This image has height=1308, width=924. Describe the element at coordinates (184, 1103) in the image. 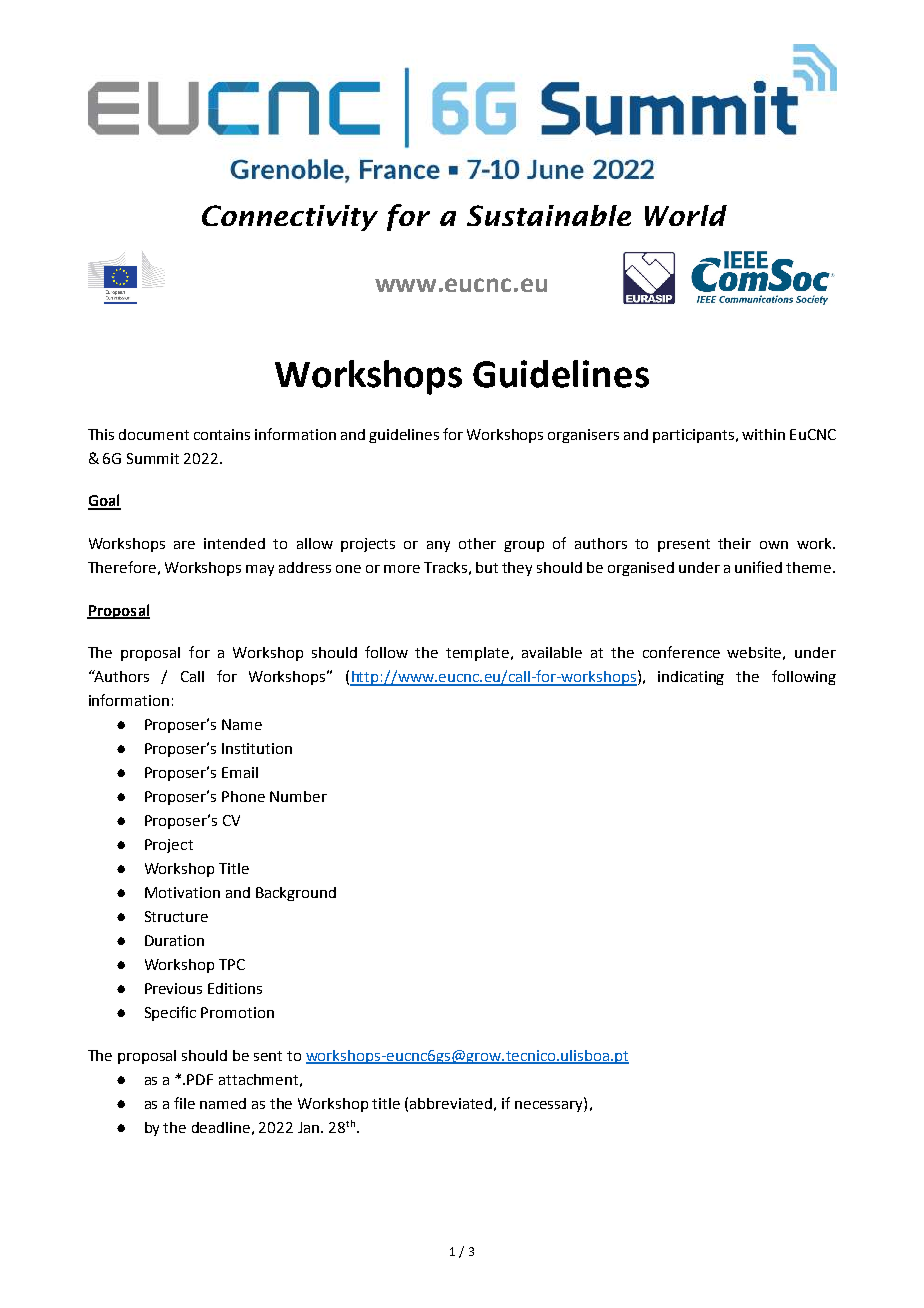

I see `file` at that location.
